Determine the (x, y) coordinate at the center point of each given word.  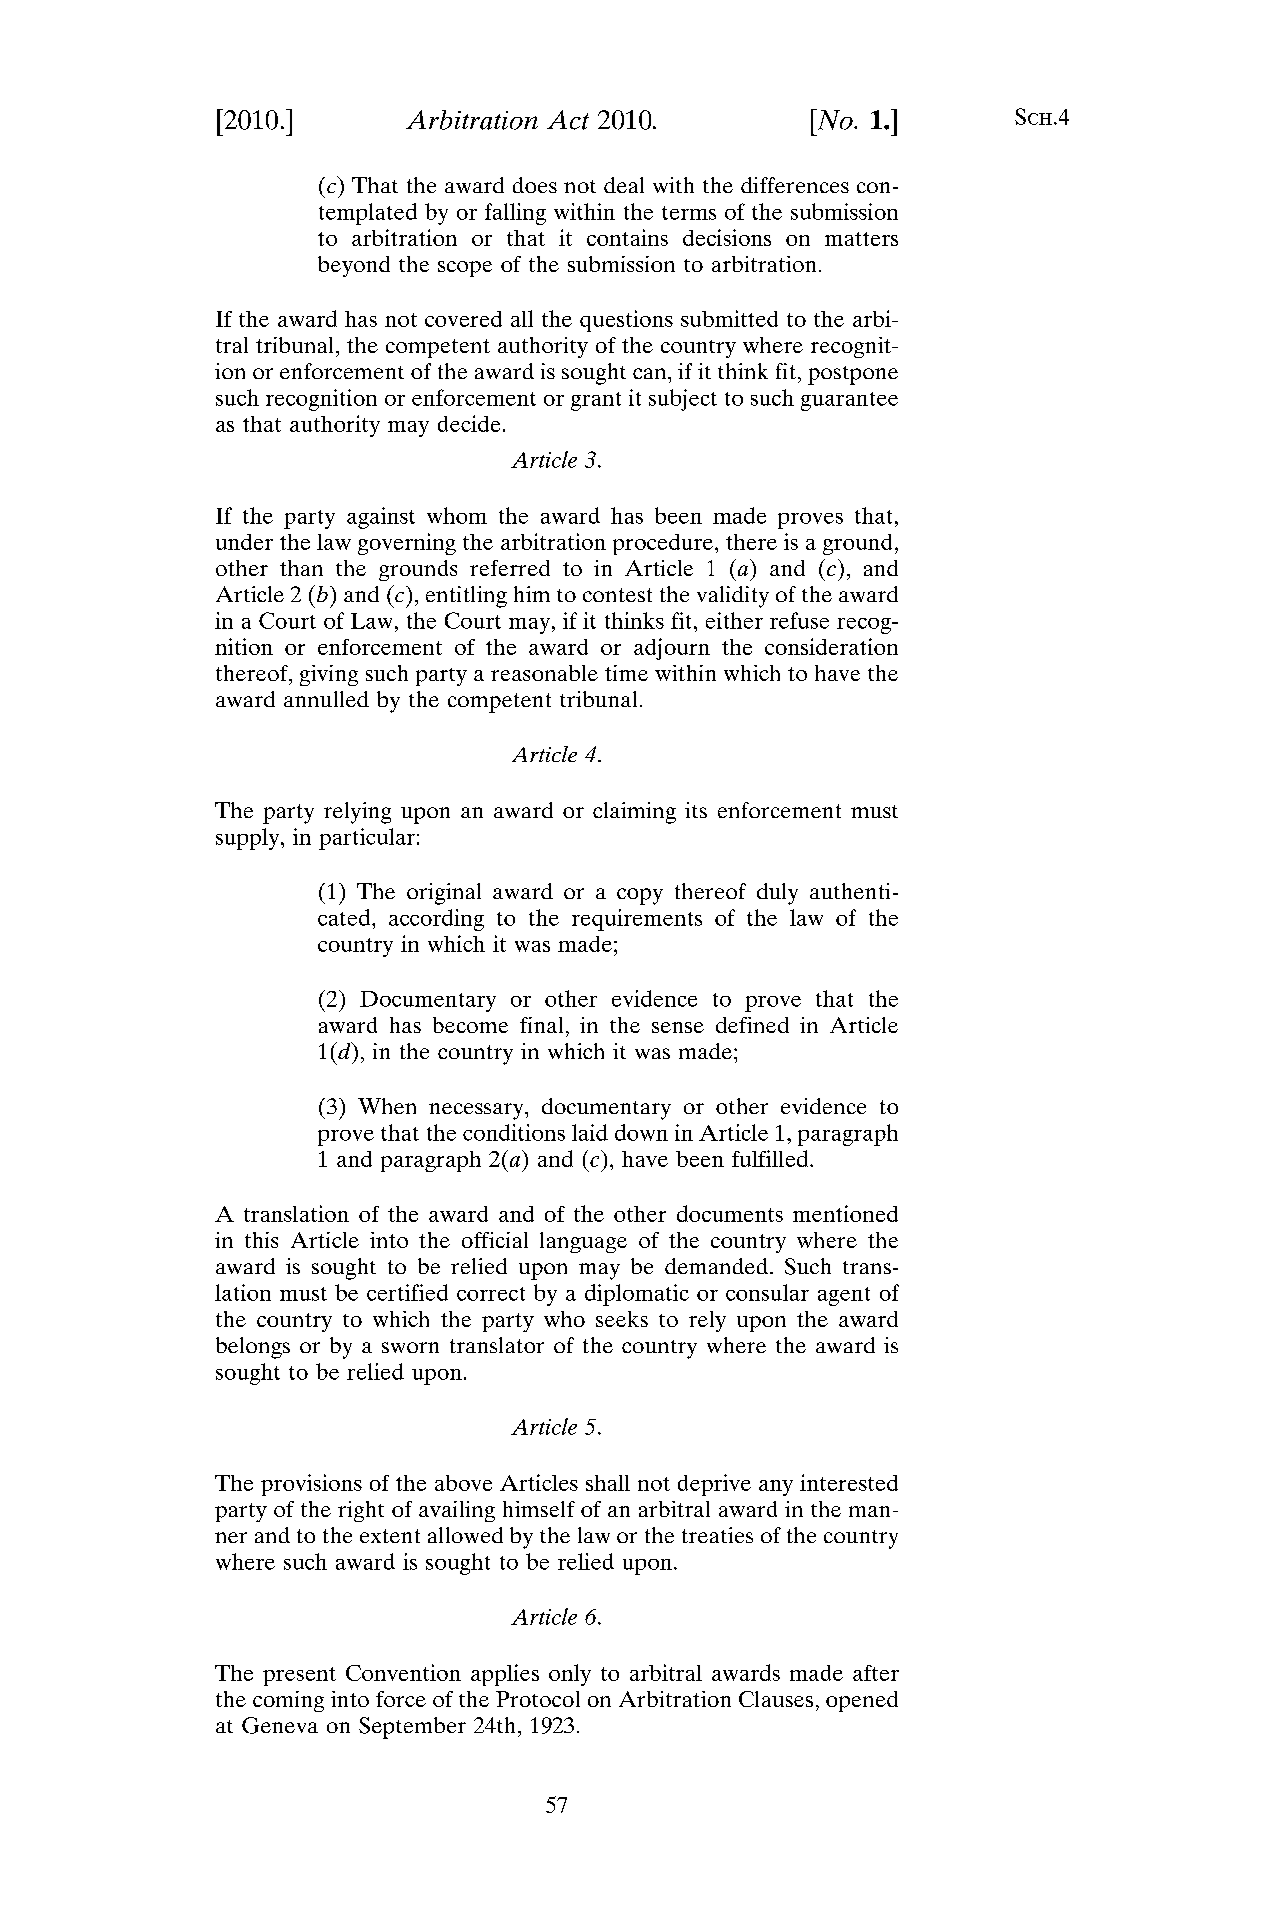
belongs (253, 1348)
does (535, 185)
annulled (326, 699)
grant (596, 401)
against (381, 518)
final (541, 1025)
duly (777, 894)
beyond (354, 266)
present (299, 1676)
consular (767, 1292)
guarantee (849, 401)
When (387, 1106)
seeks (622, 1319)
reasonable (544, 673)
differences (795, 185)
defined (752, 1025)
